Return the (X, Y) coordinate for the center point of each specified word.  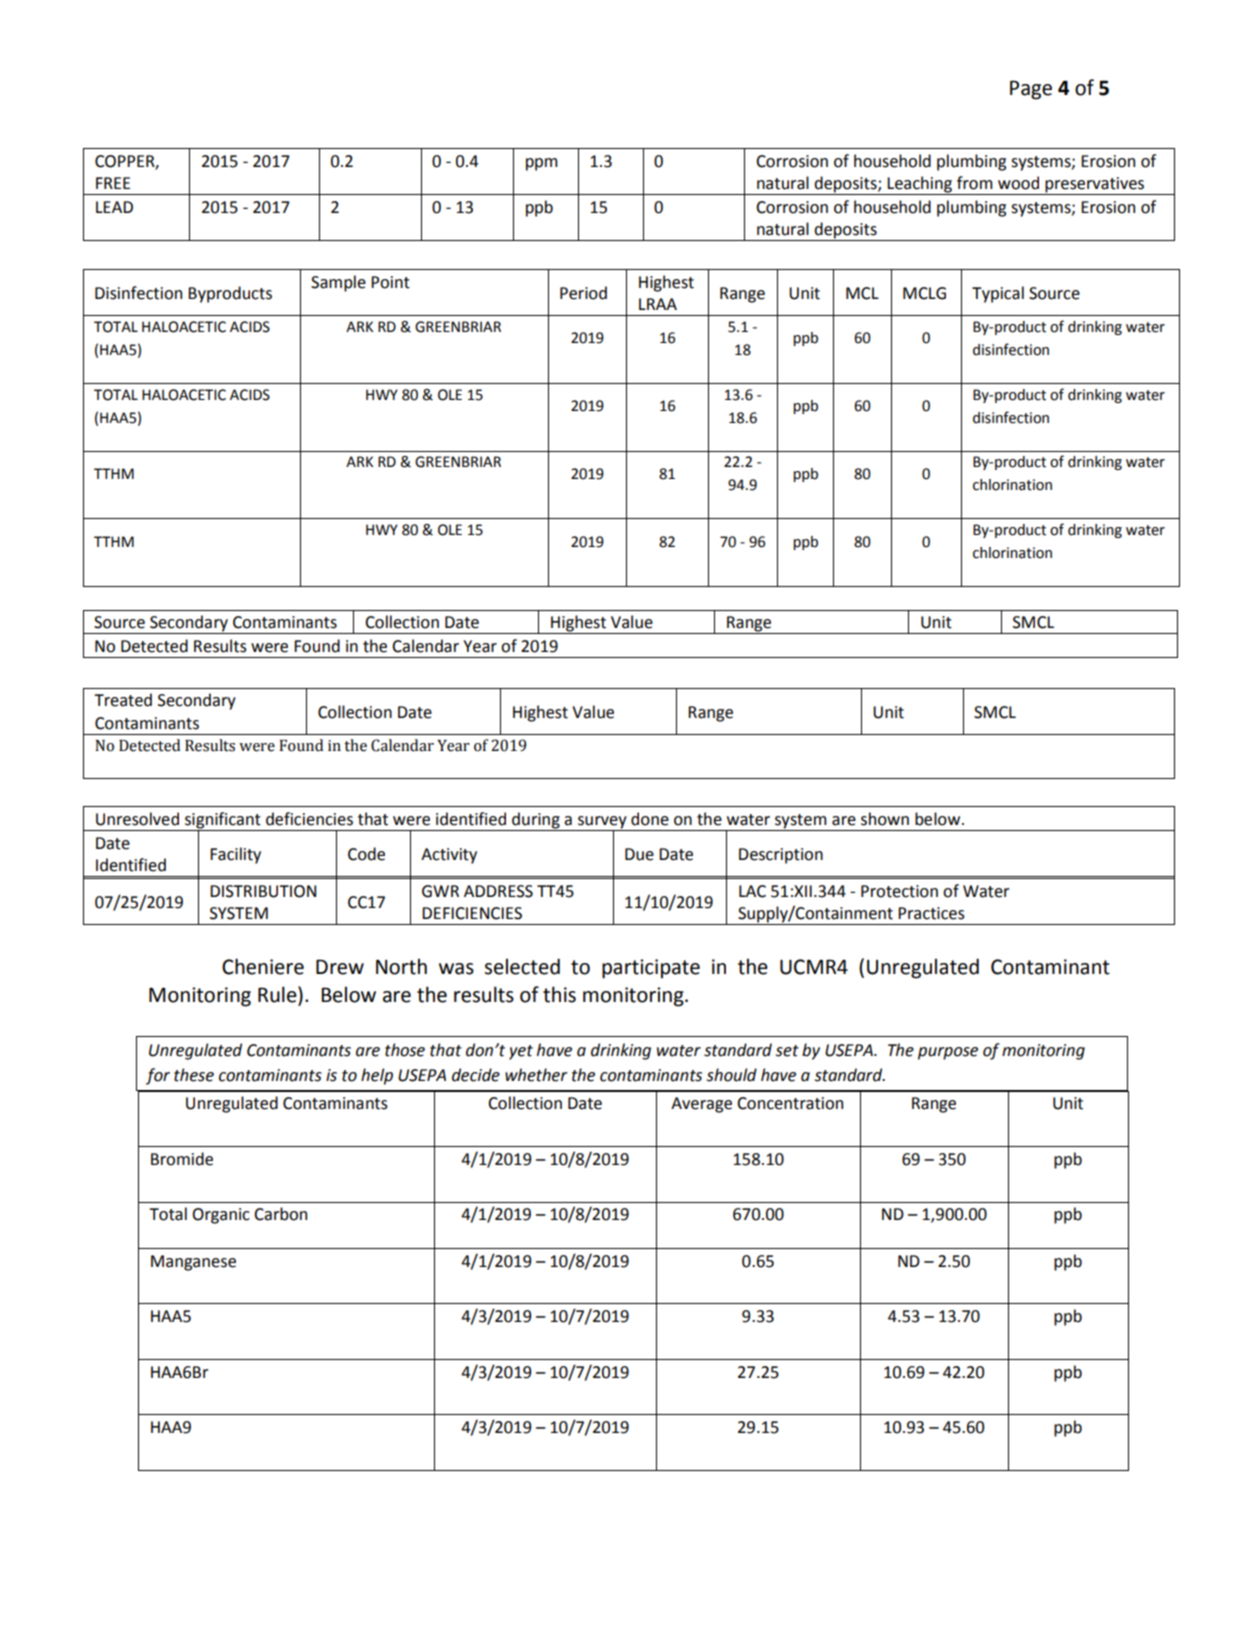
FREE (113, 183)
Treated (123, 700)
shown (885, 819)
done (650, 819)
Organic (221, 1216)
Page (1031, 90)
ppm (542, 164)
